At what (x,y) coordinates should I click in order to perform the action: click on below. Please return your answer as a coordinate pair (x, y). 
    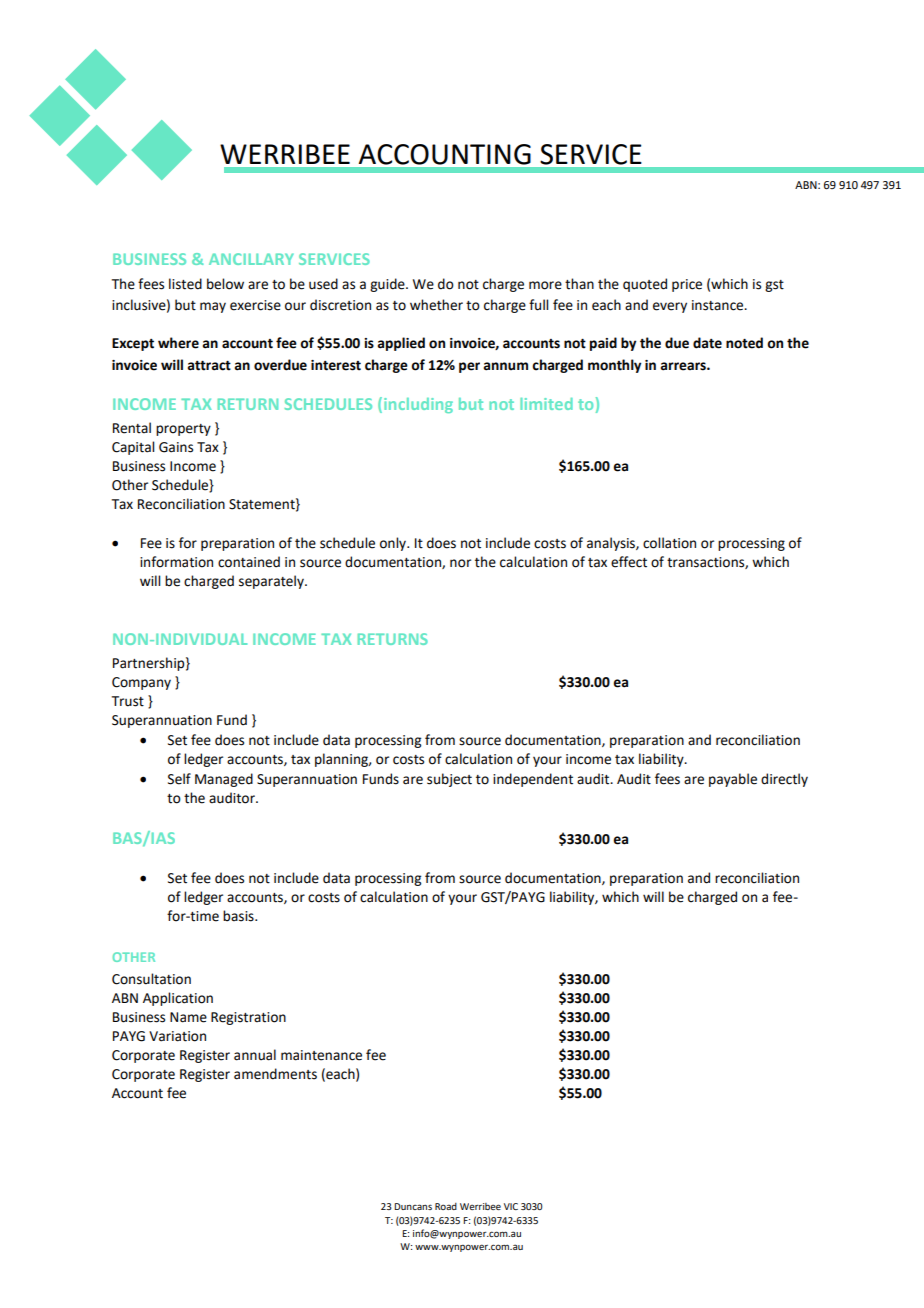
    Looking at the image, I should click on (225, 284).
